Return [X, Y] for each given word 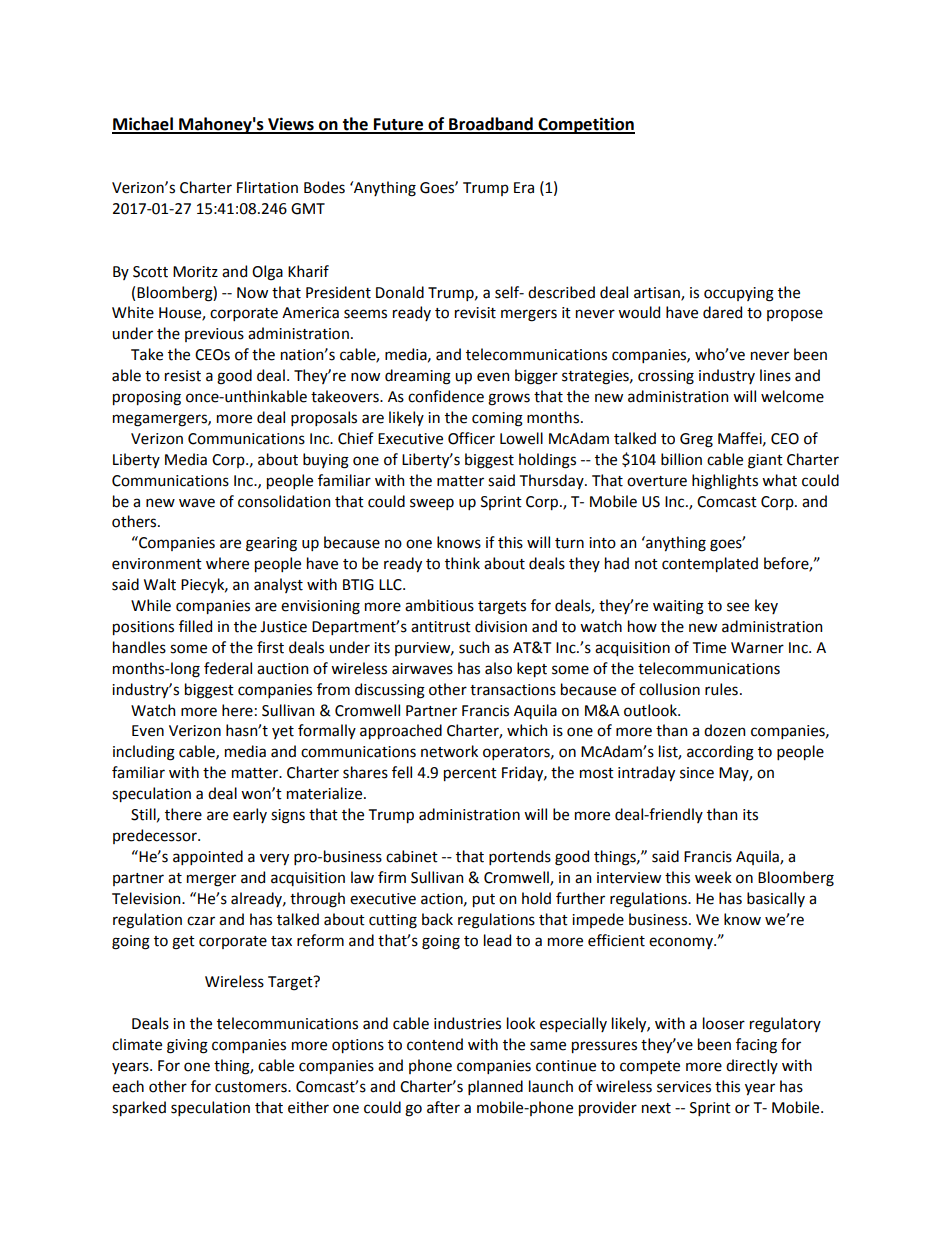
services [684, 1087]
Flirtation [267, 187]
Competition [585, 125]
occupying [739, 294]
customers [252, 1087]
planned [495, 1087]
